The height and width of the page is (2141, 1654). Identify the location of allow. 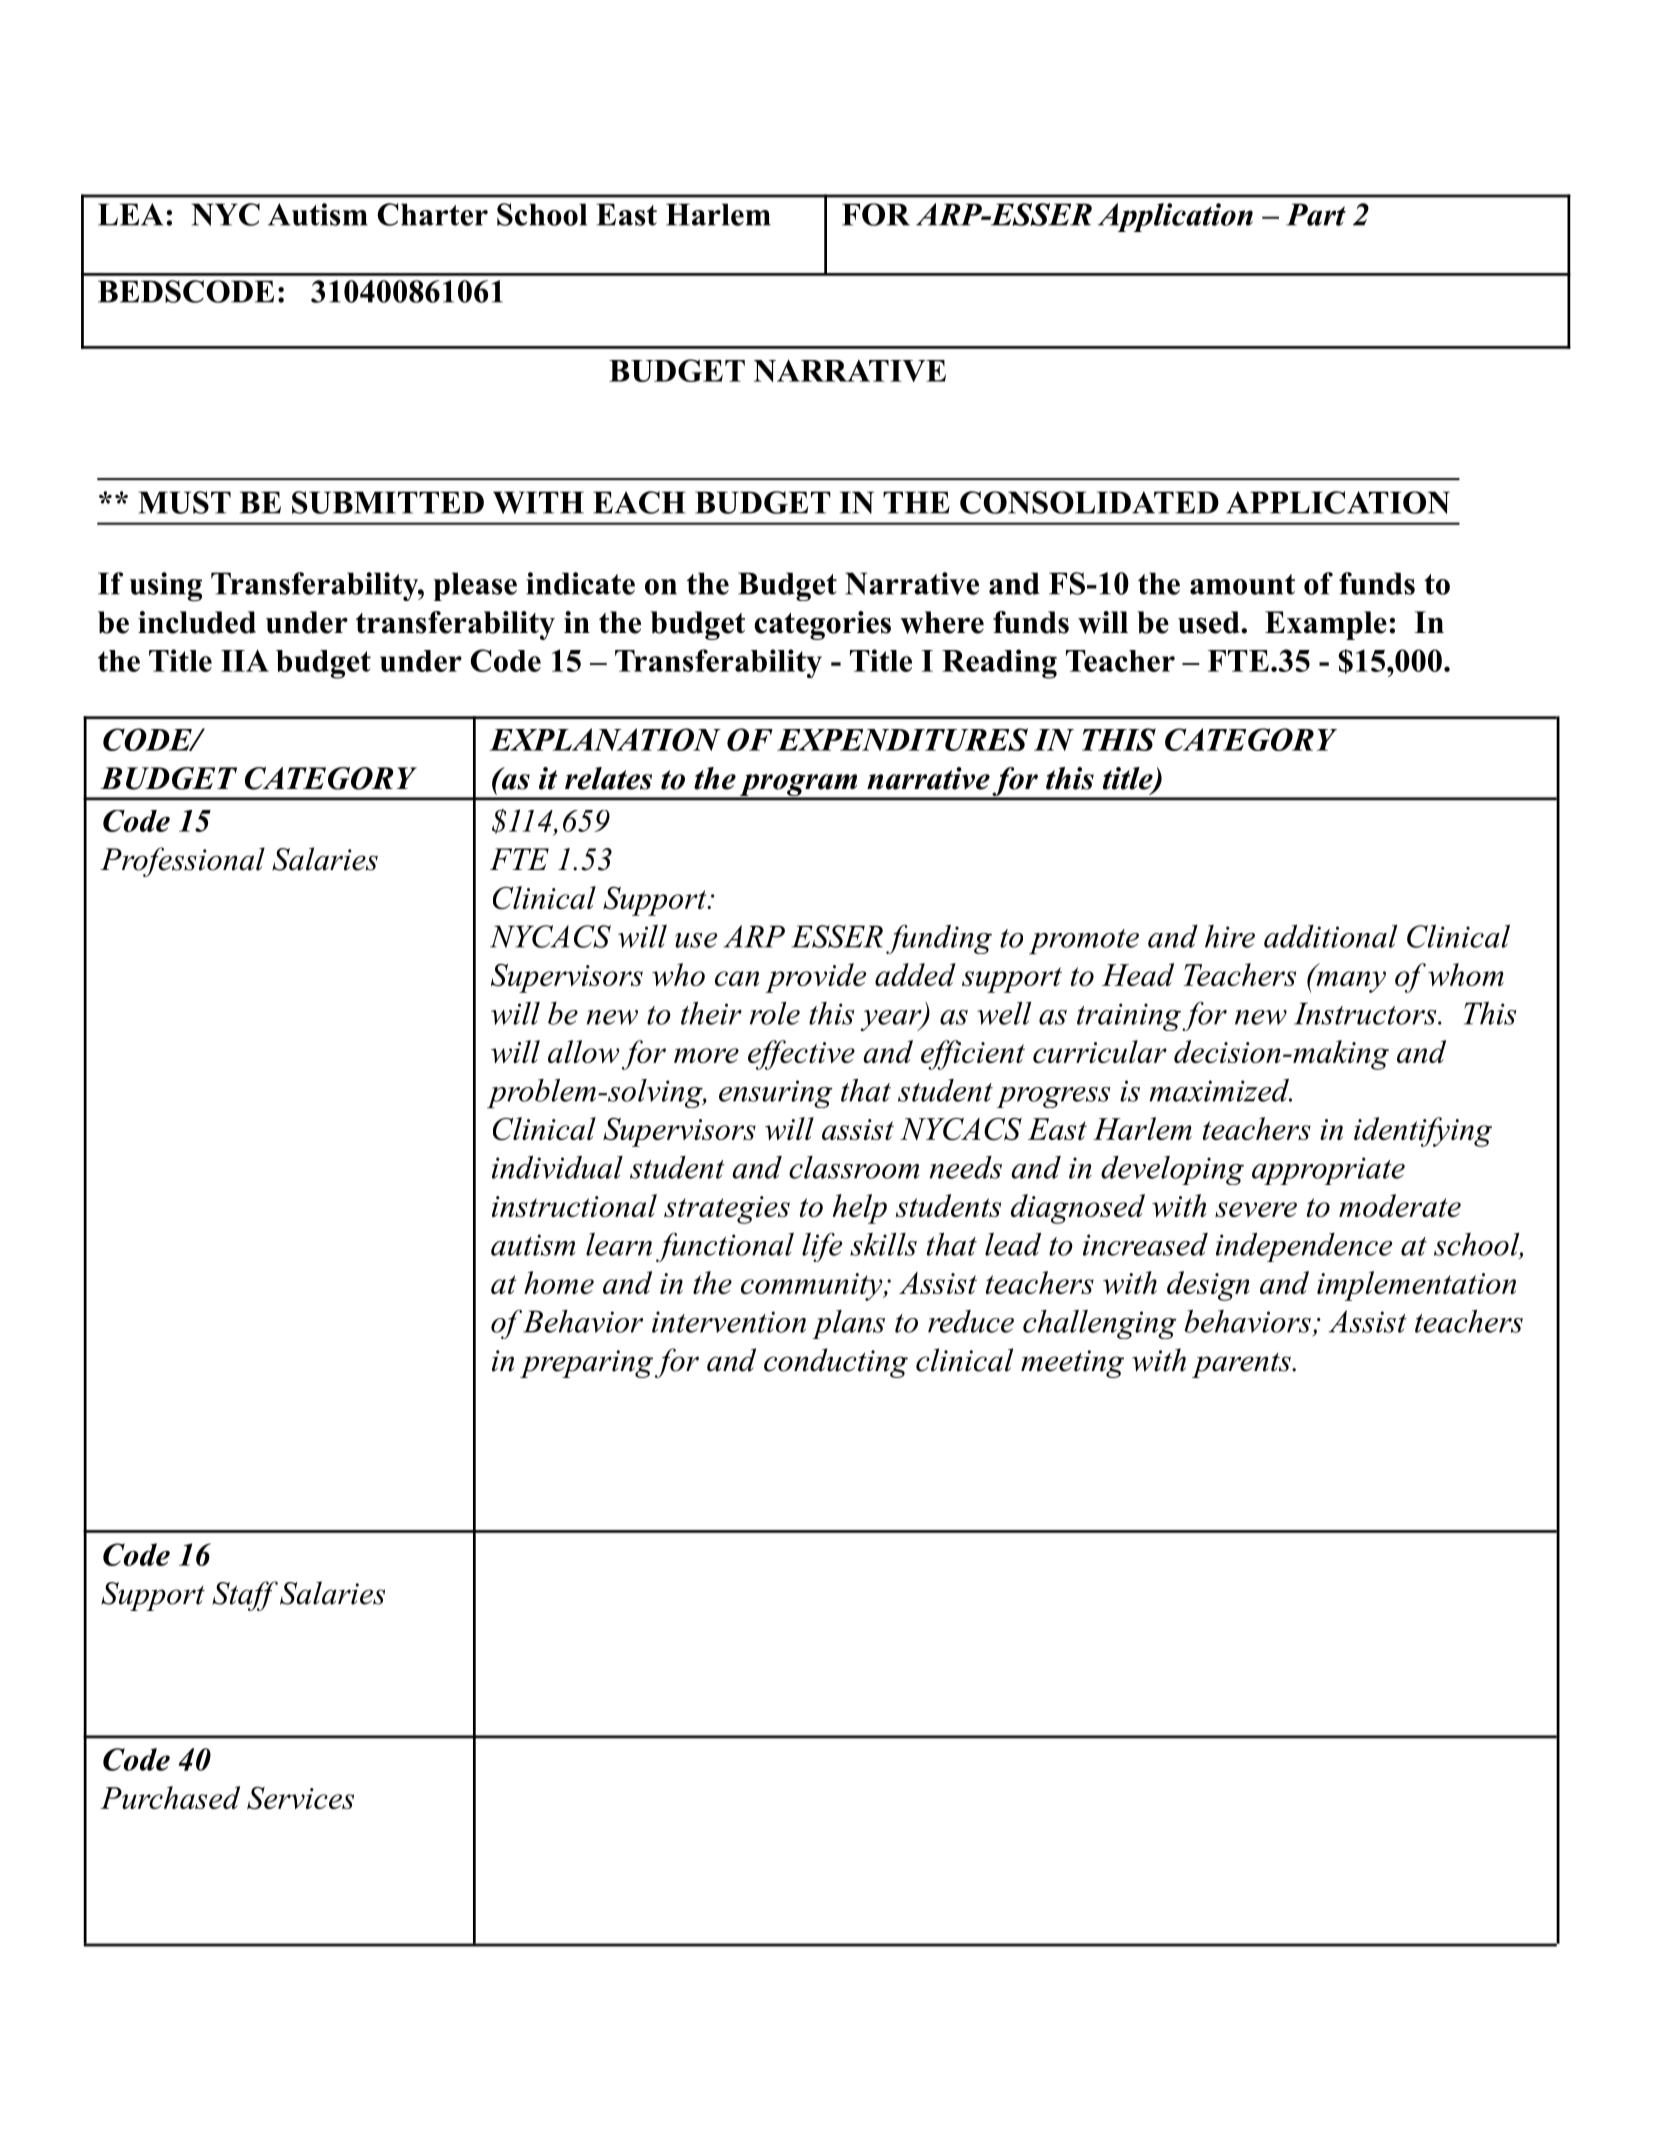
(583, 1051).
